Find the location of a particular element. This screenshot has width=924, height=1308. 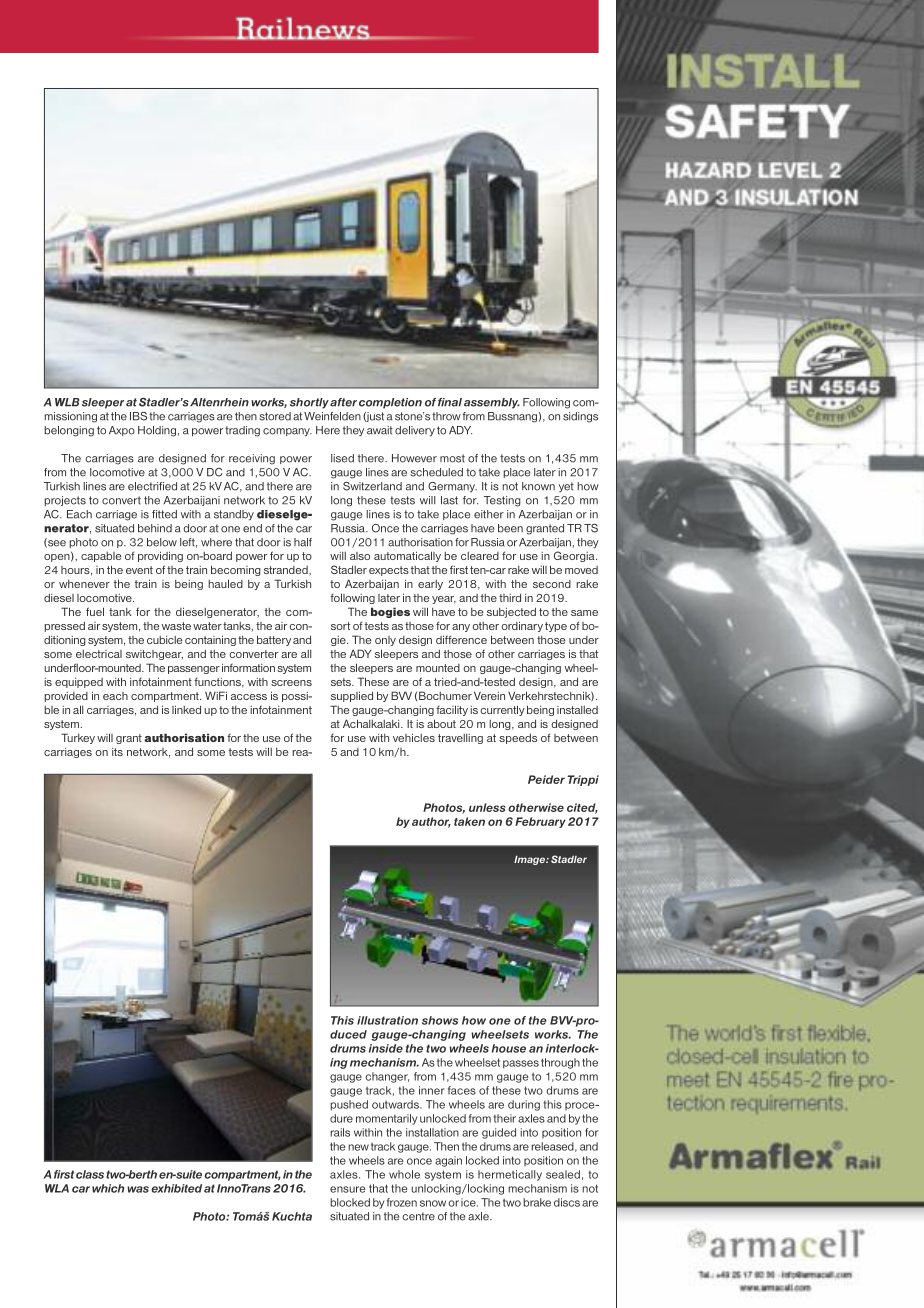

its is located at coordinates (117, 752).
